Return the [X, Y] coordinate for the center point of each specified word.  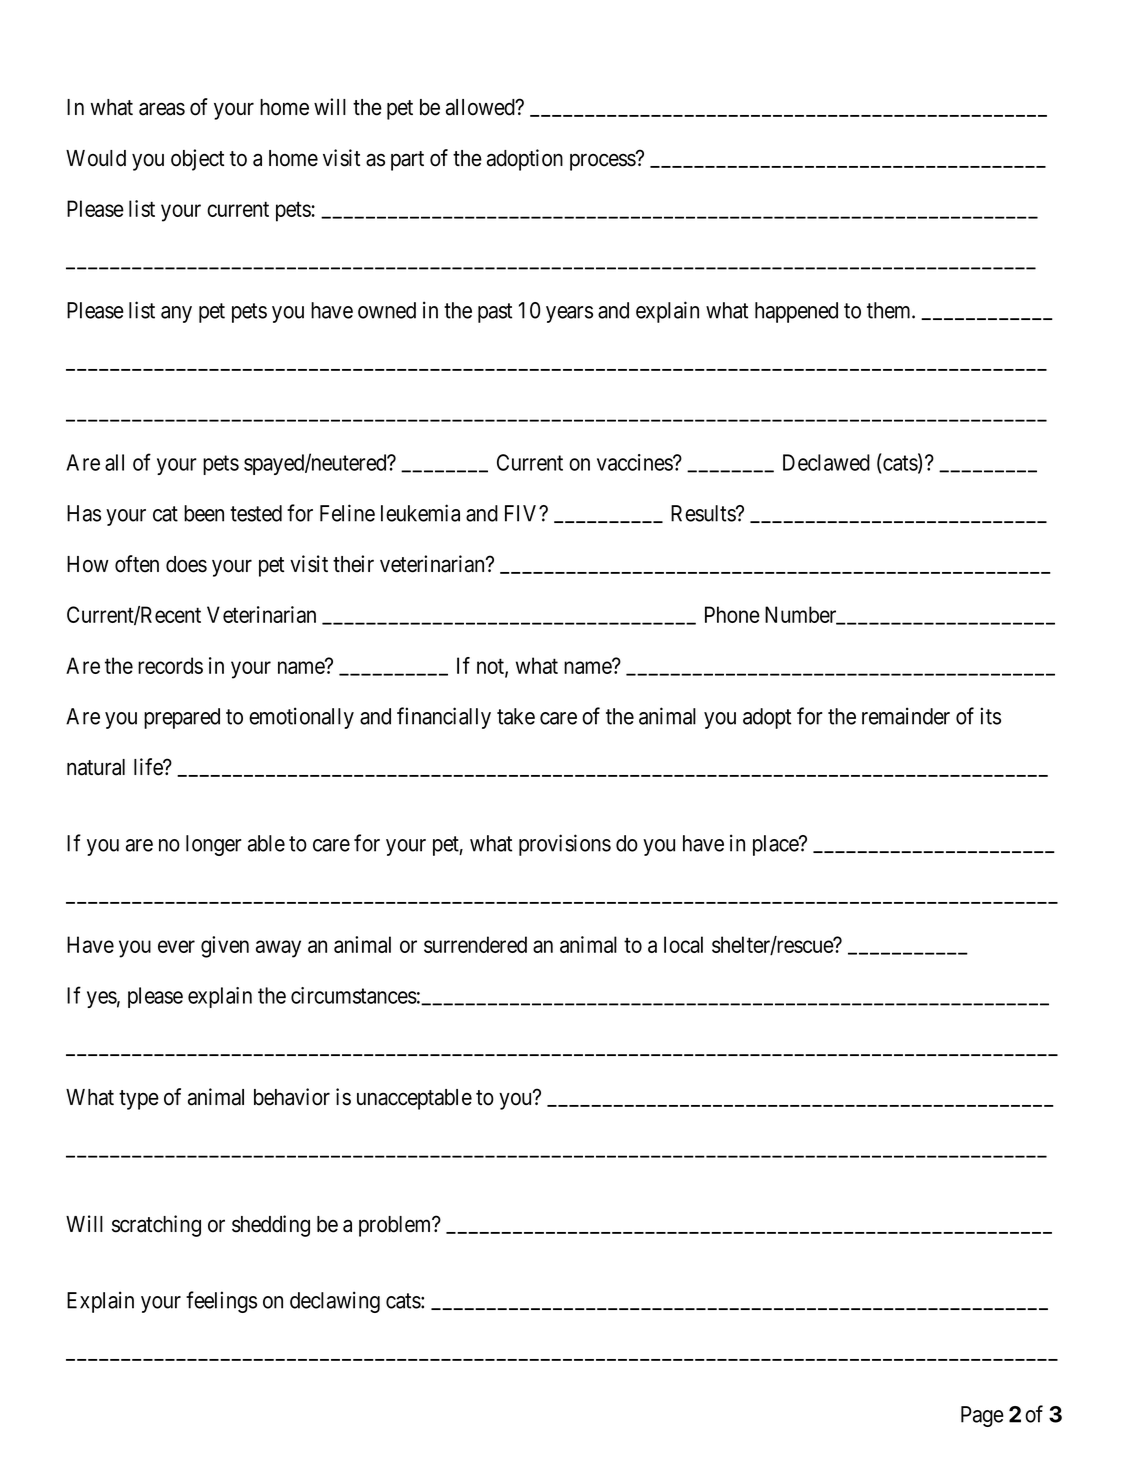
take [516, 716]
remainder [906, 716]
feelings [221, 1302]
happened [796, 312]
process [603, 162]
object [197, 160]
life [149, 767]
